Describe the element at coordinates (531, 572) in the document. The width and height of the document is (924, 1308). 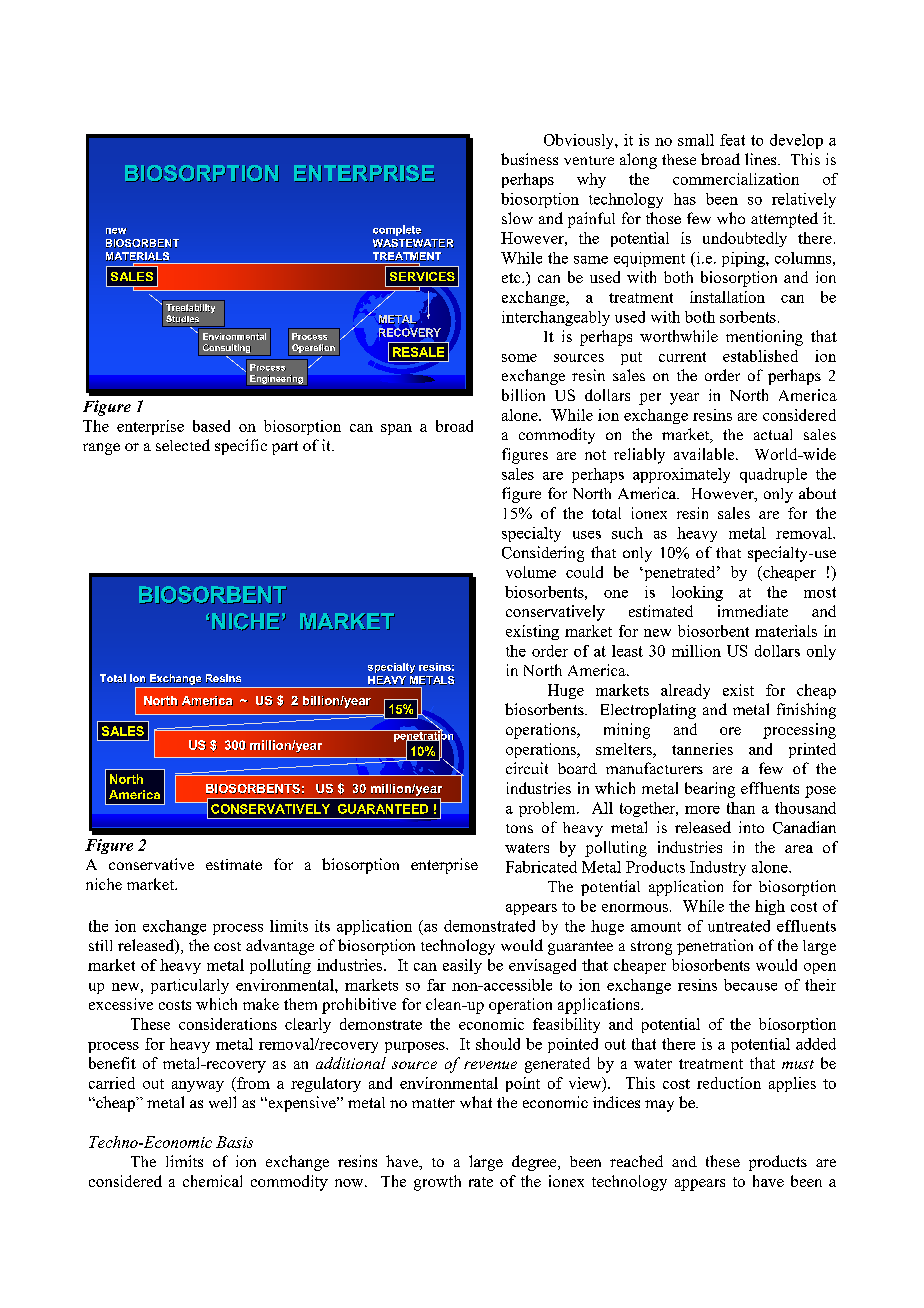
I see `volume` at that location.
